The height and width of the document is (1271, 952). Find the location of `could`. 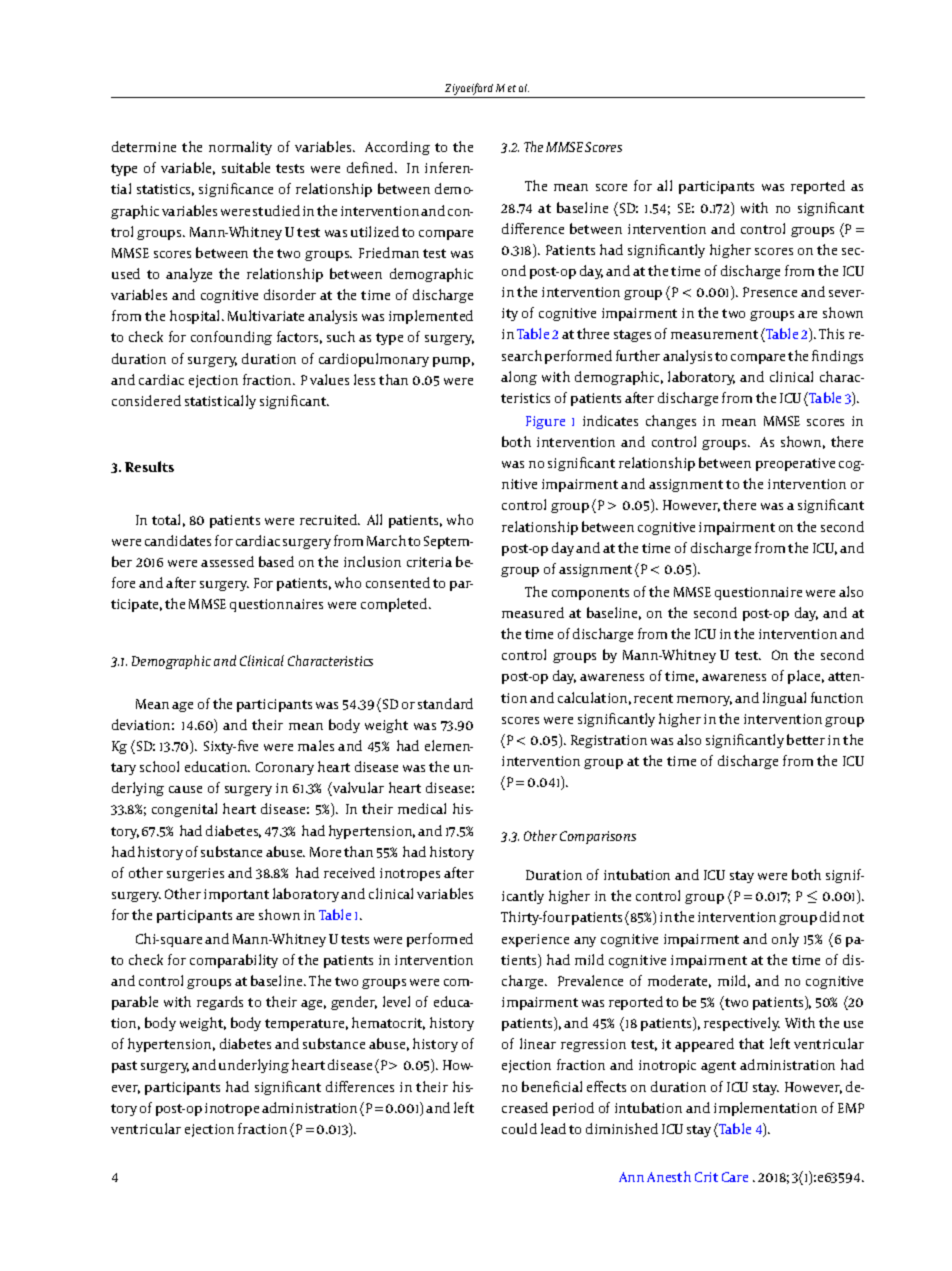

could is located at coordinates (519, 1128).
